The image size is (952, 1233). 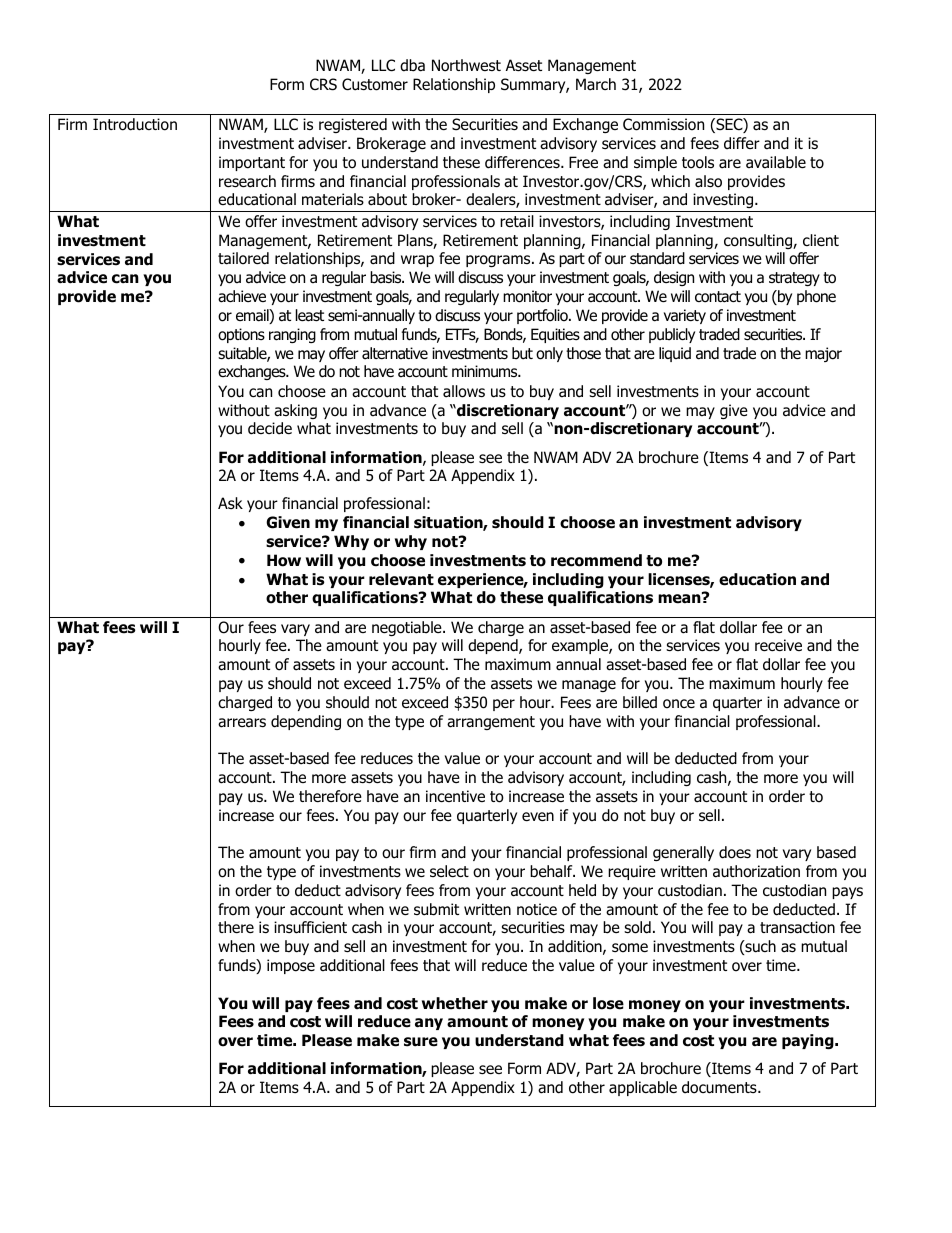 I want to click on available, so click(x=776, y=162).
